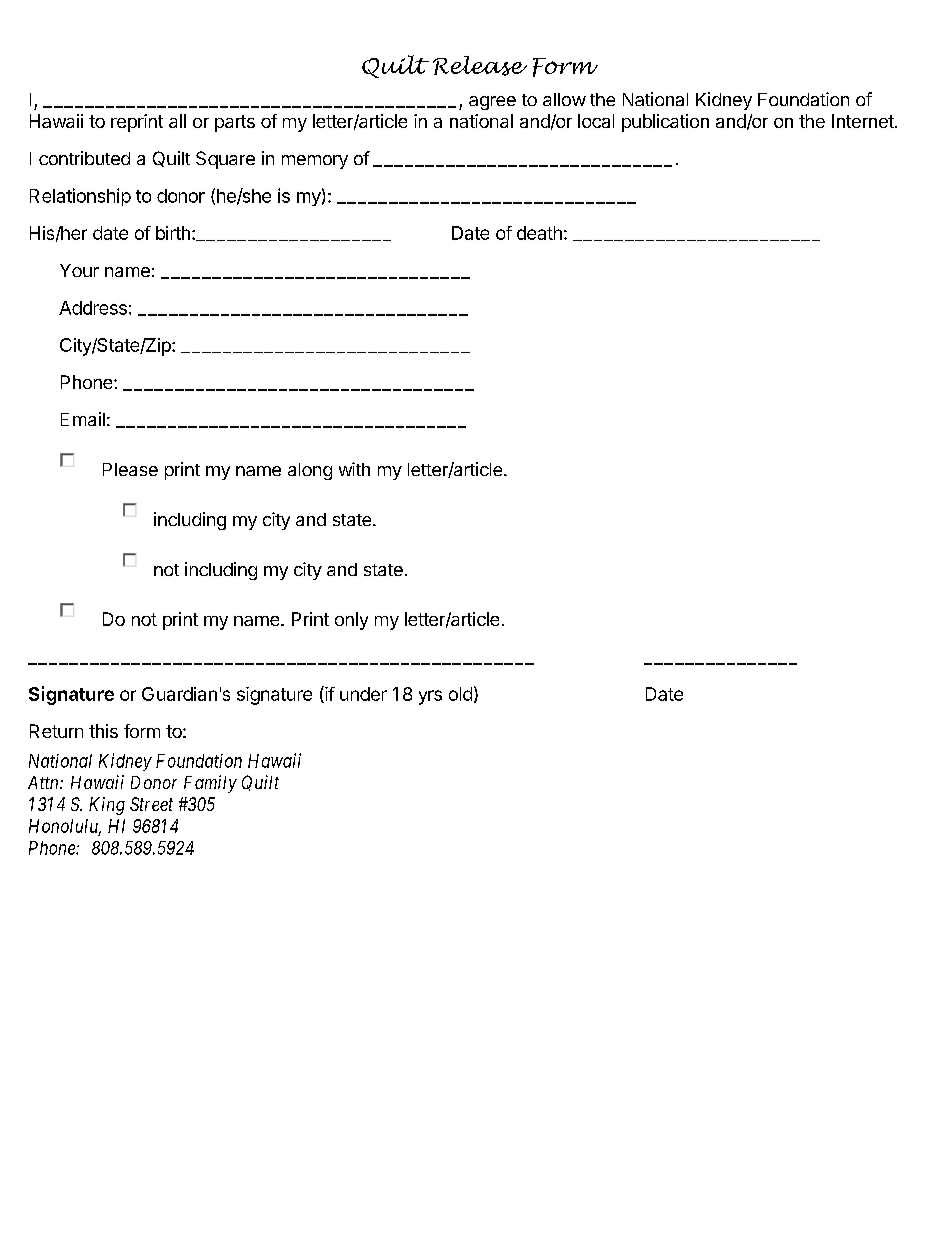 This page has width=952, height=1233. I want to click on Please, so click(130, 469).
